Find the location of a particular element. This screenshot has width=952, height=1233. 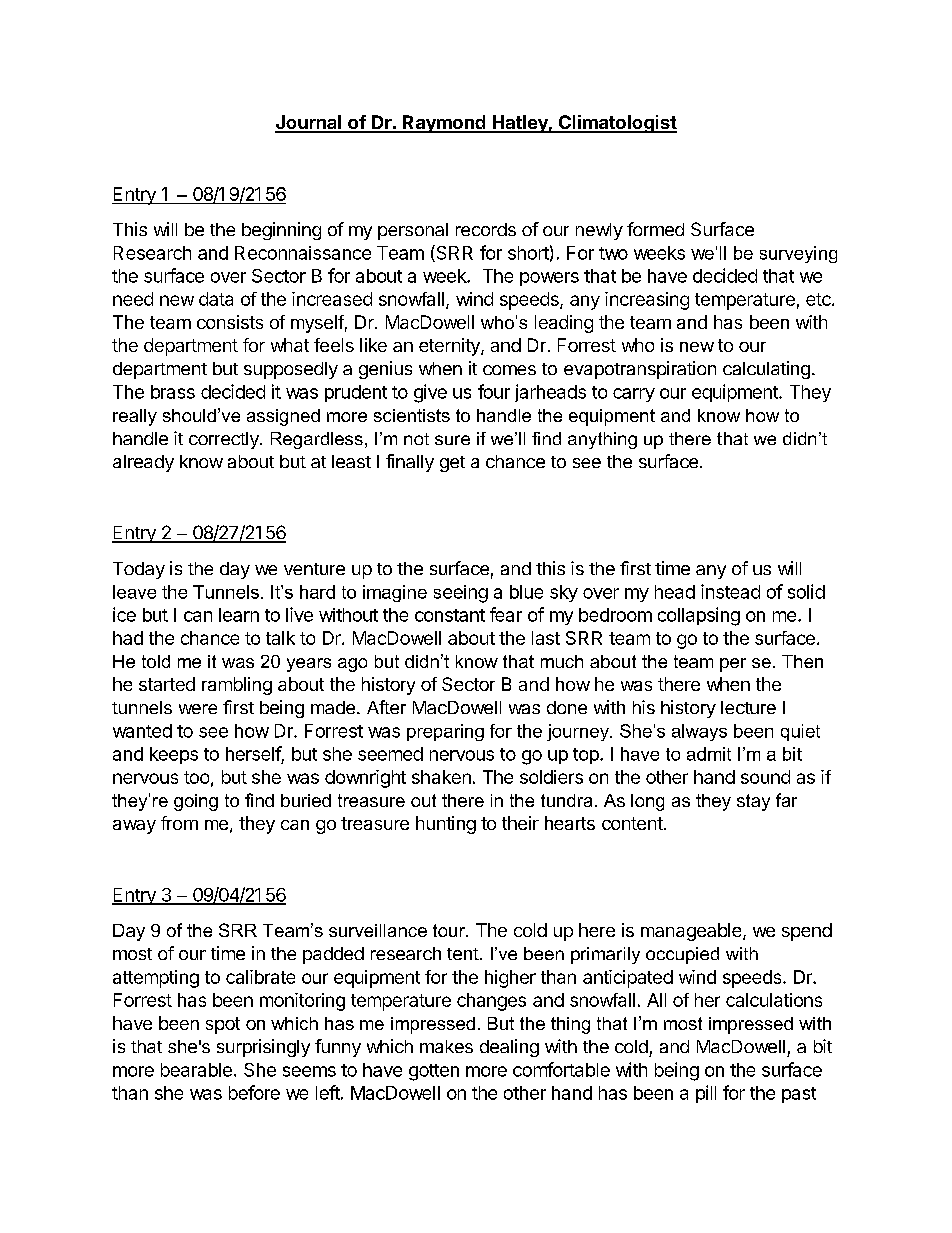

Raymond is located at coordinates (444, 124).
